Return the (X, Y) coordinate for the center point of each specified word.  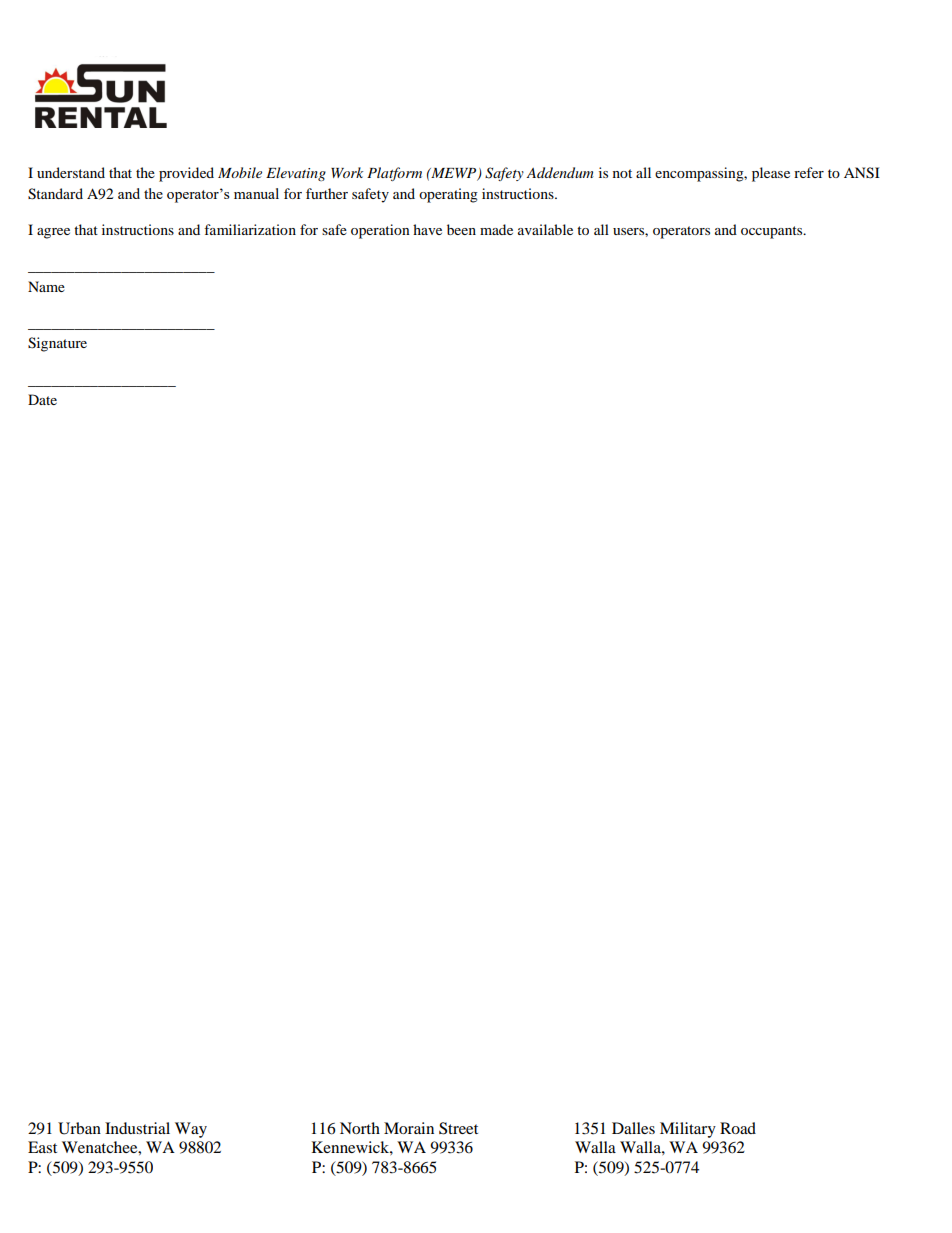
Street (458, 1128)
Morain (409, 1128)
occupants (773, 232)
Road (738, 1128)
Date (42, 399)
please (771, 174)
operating (448, 195)
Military (688, 1130)
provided (186, 174)
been (461, 229)
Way (191, 1130)
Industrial (137, 1128)
